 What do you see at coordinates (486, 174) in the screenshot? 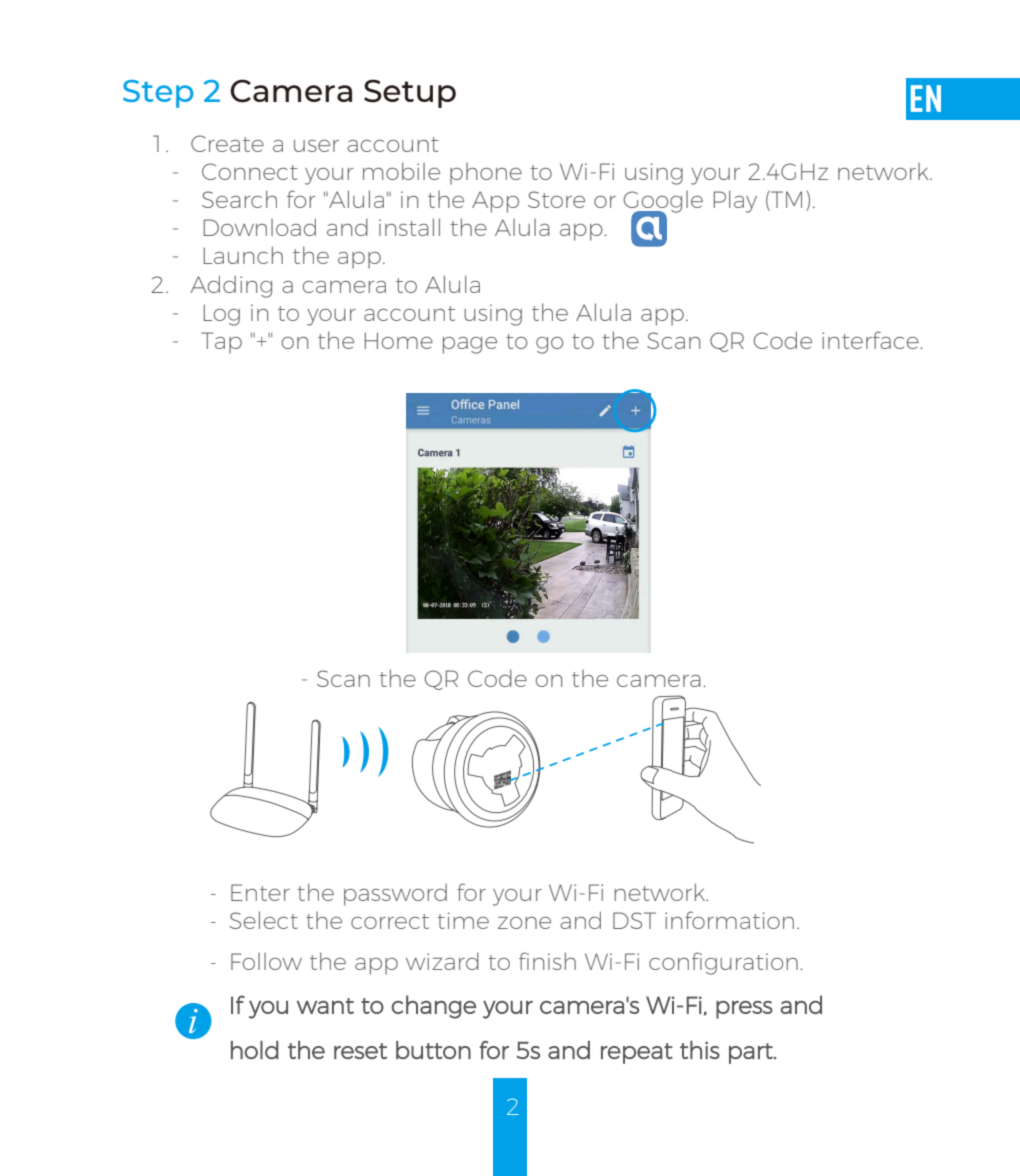
I see `phone` at bounding box center [486, 174].
